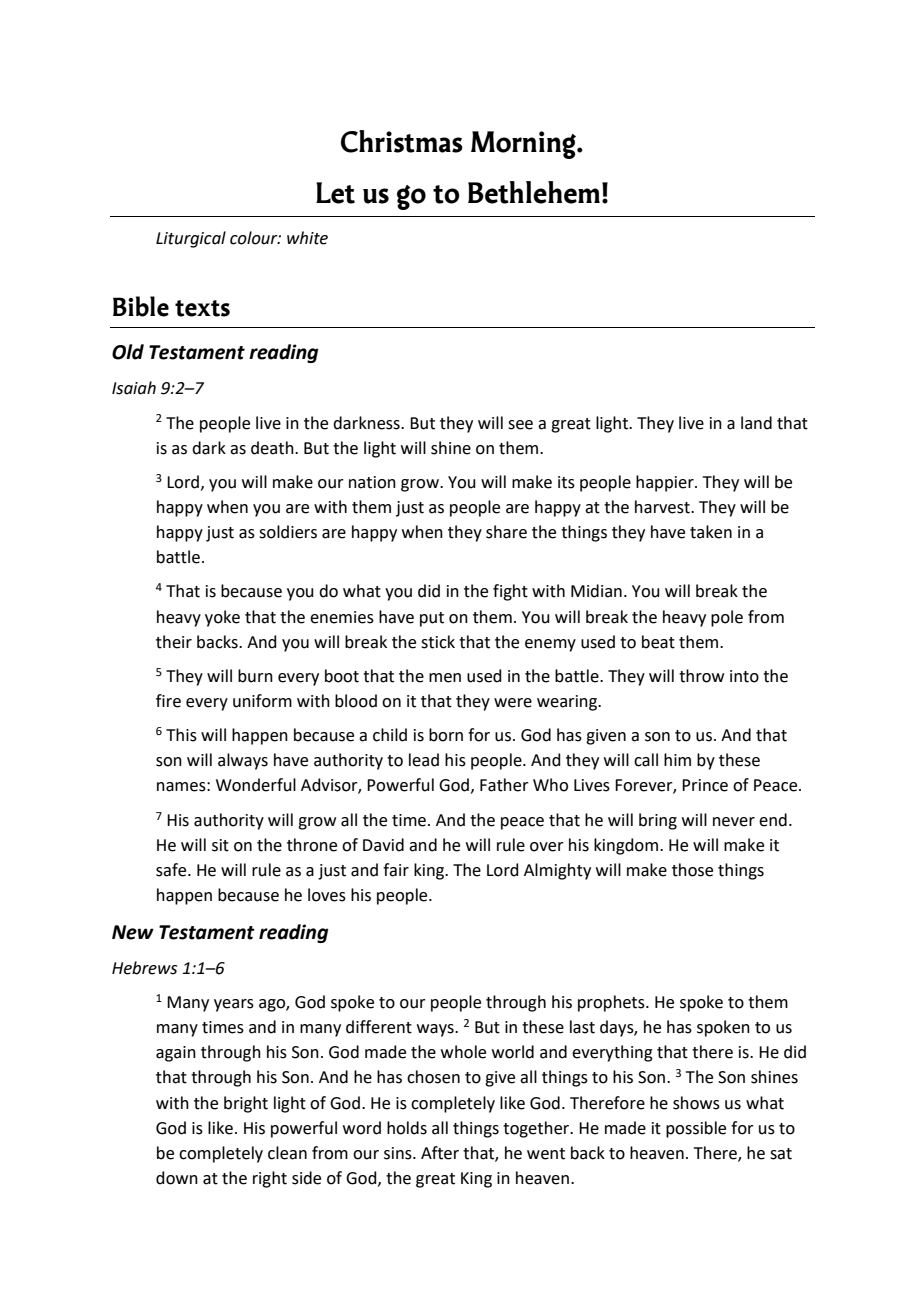 The height and width of the image is (1309, 924). Describe the element at coordinates (177, 1178) in the image. I see `down` at that location.
